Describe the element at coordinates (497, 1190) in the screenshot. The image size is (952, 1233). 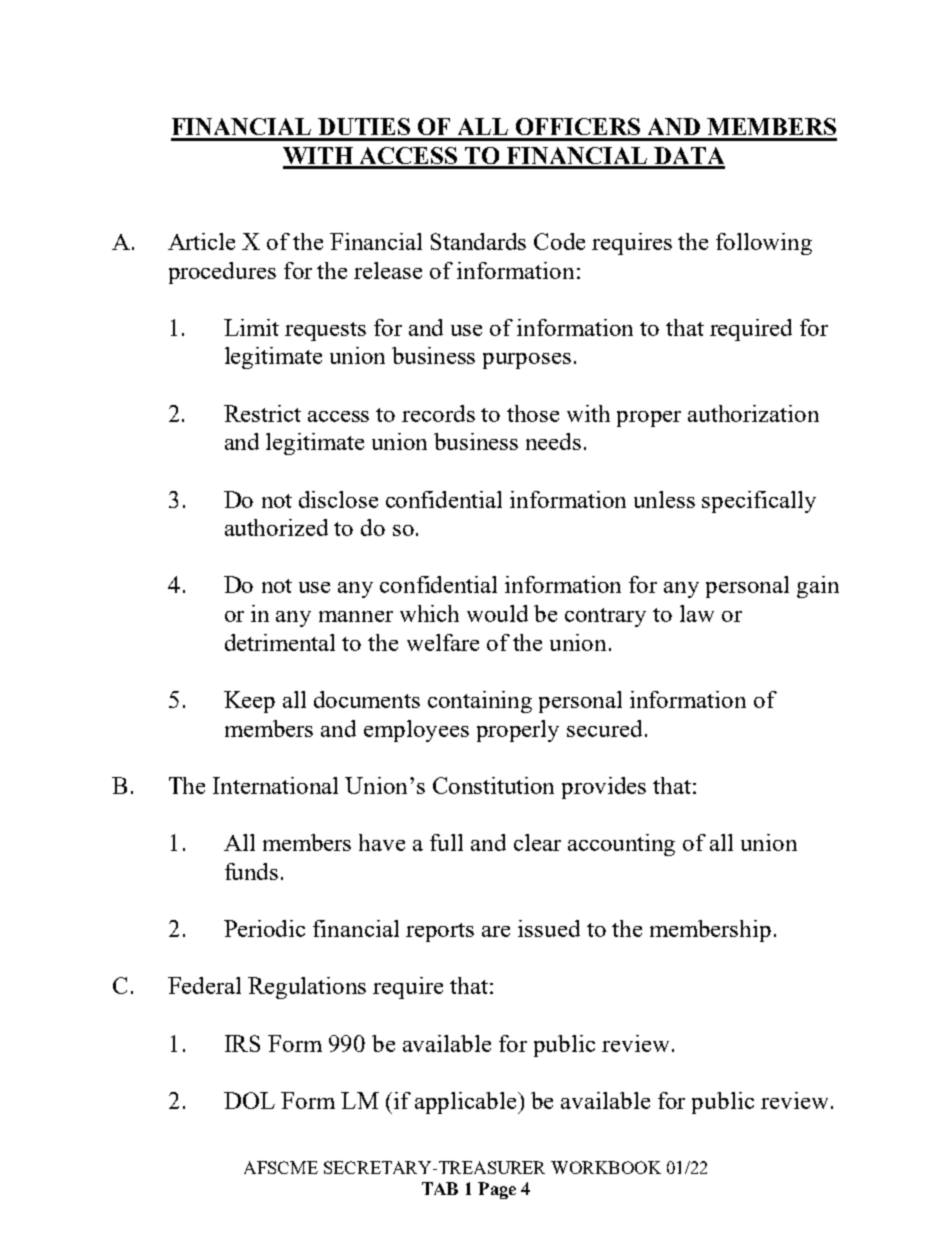
I see `Page` at that location.
